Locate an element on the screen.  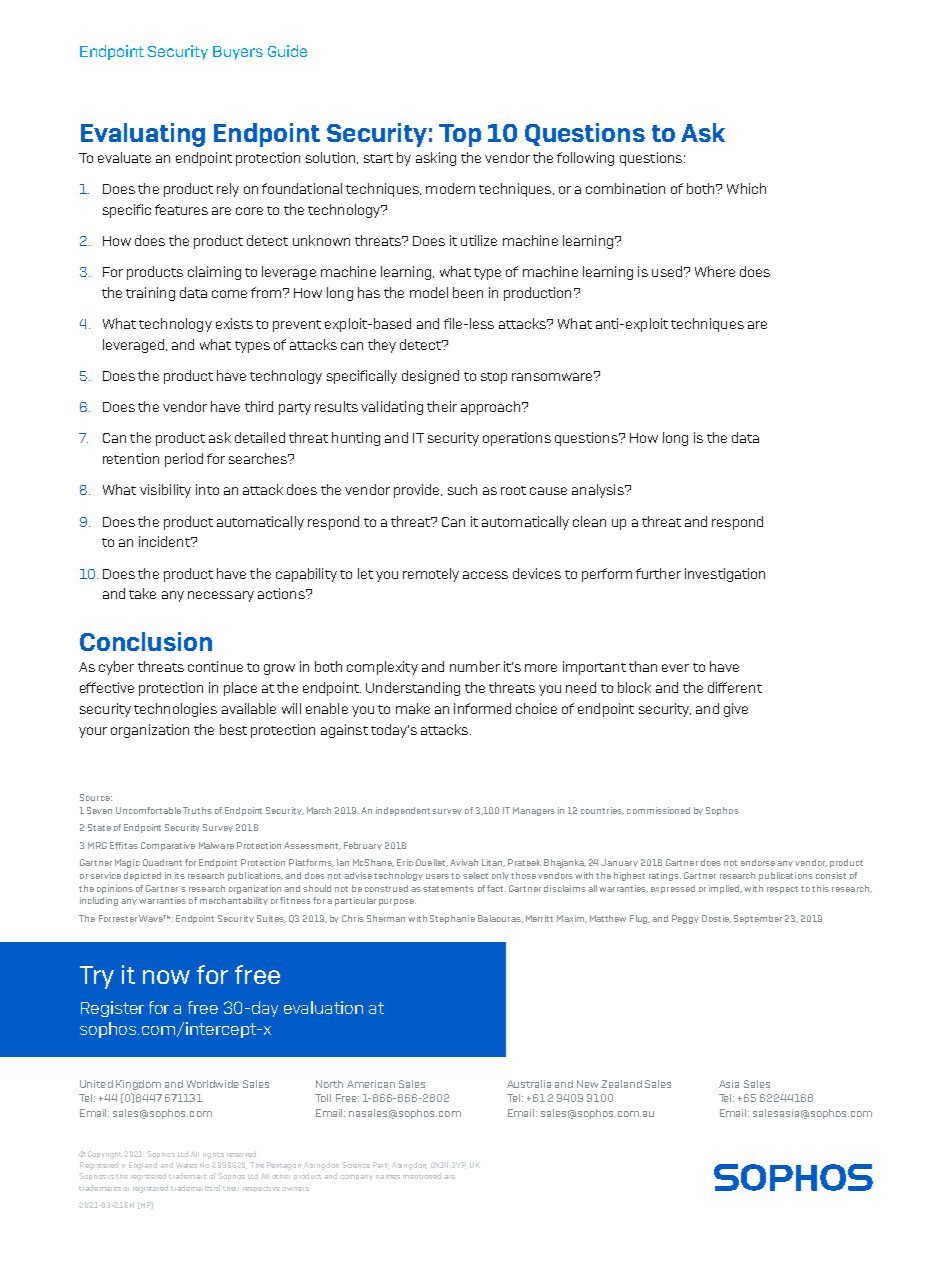
Which is located at coordinates (746, 188).
